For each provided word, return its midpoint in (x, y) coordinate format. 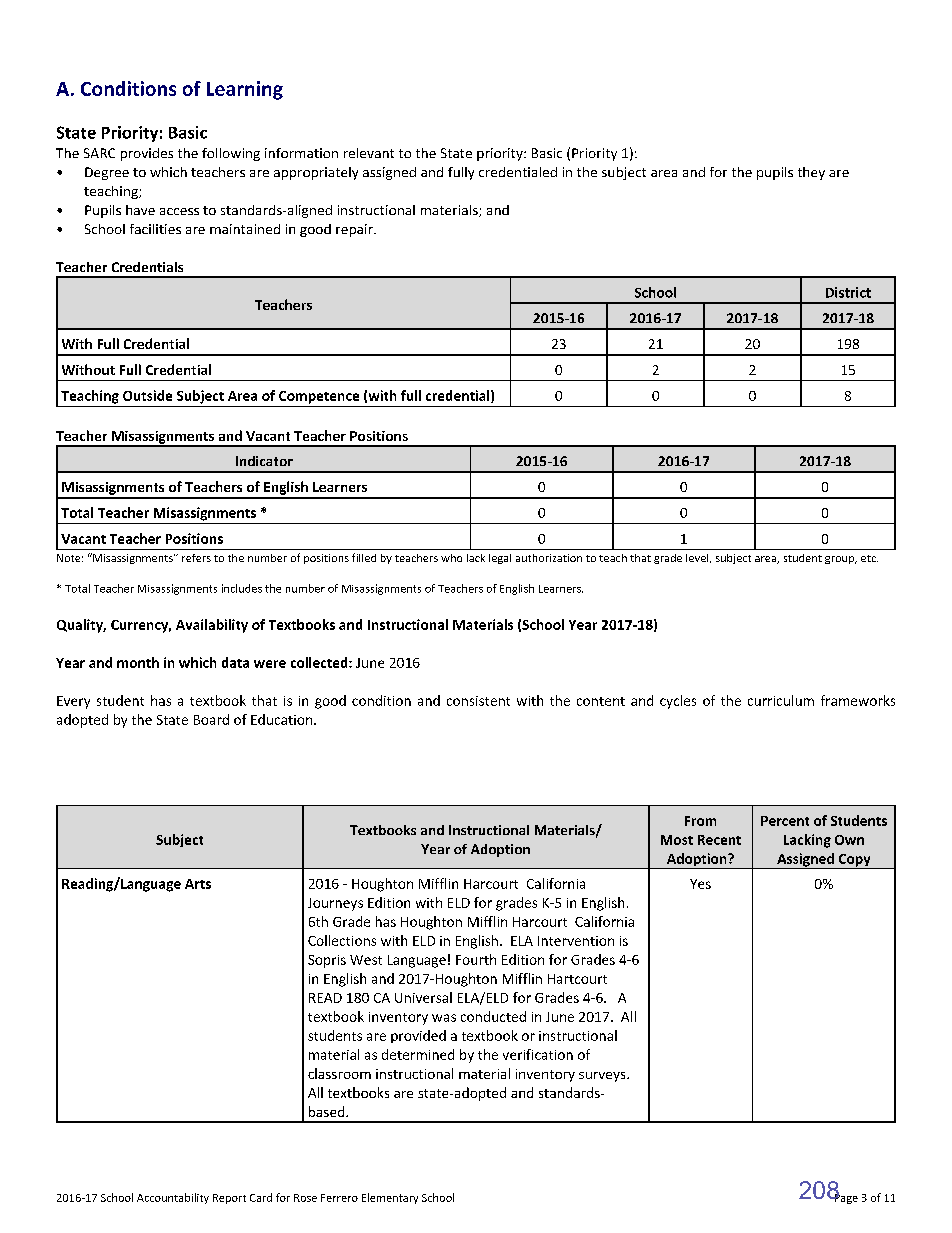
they (811, 173)
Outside (147, 395)
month (138, 662)
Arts (198, 884)
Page (845, 1197)
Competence (319, 397)
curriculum (781, 700)
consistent (478, 701)
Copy (854, 861)
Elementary (390, 1198)
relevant (369, 153)
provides (147, 154)
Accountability (173, 1198)
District (848, 292)
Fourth (476, 959)
